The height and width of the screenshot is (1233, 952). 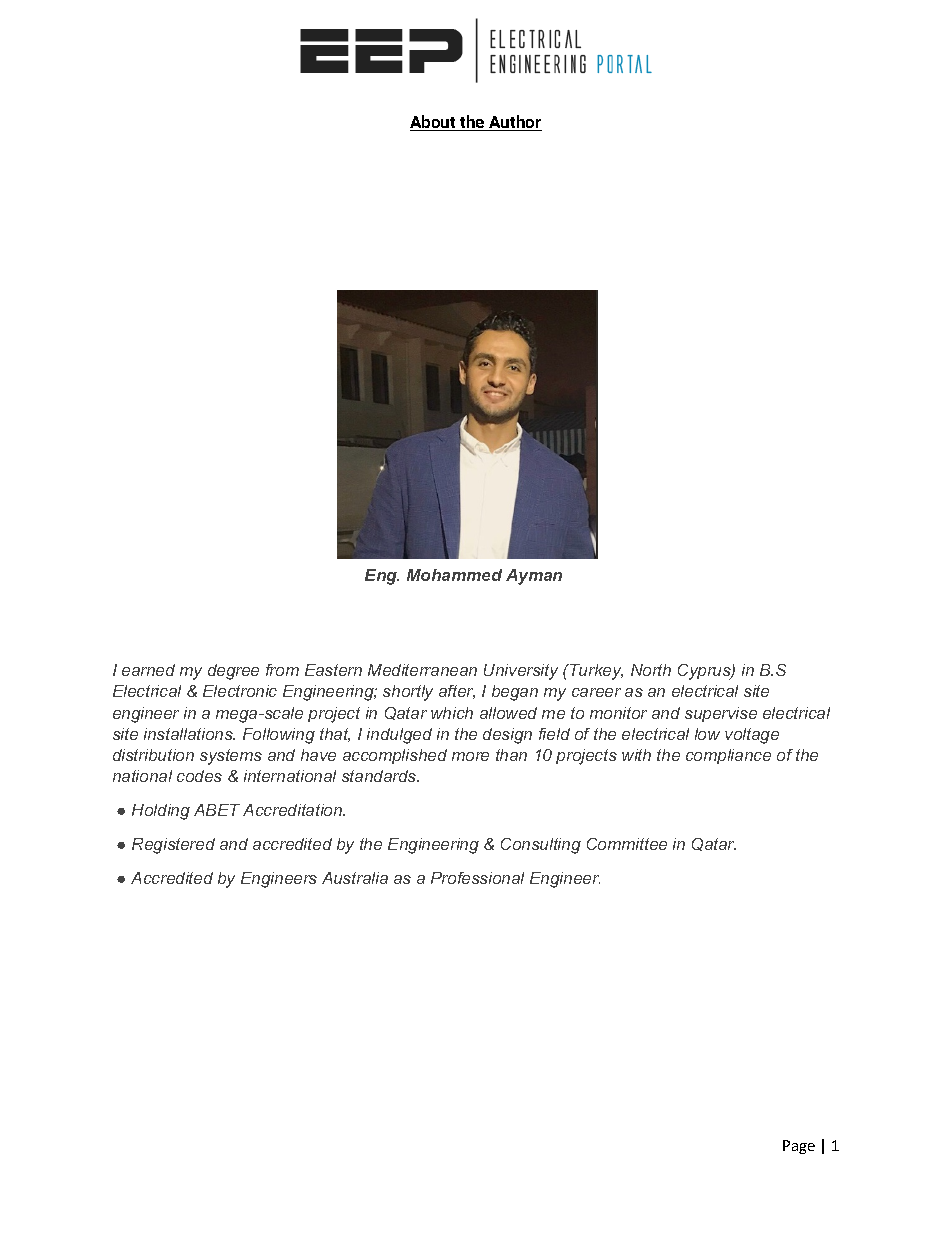 I want to click on Cyprus, so click(x=705, y=672).
